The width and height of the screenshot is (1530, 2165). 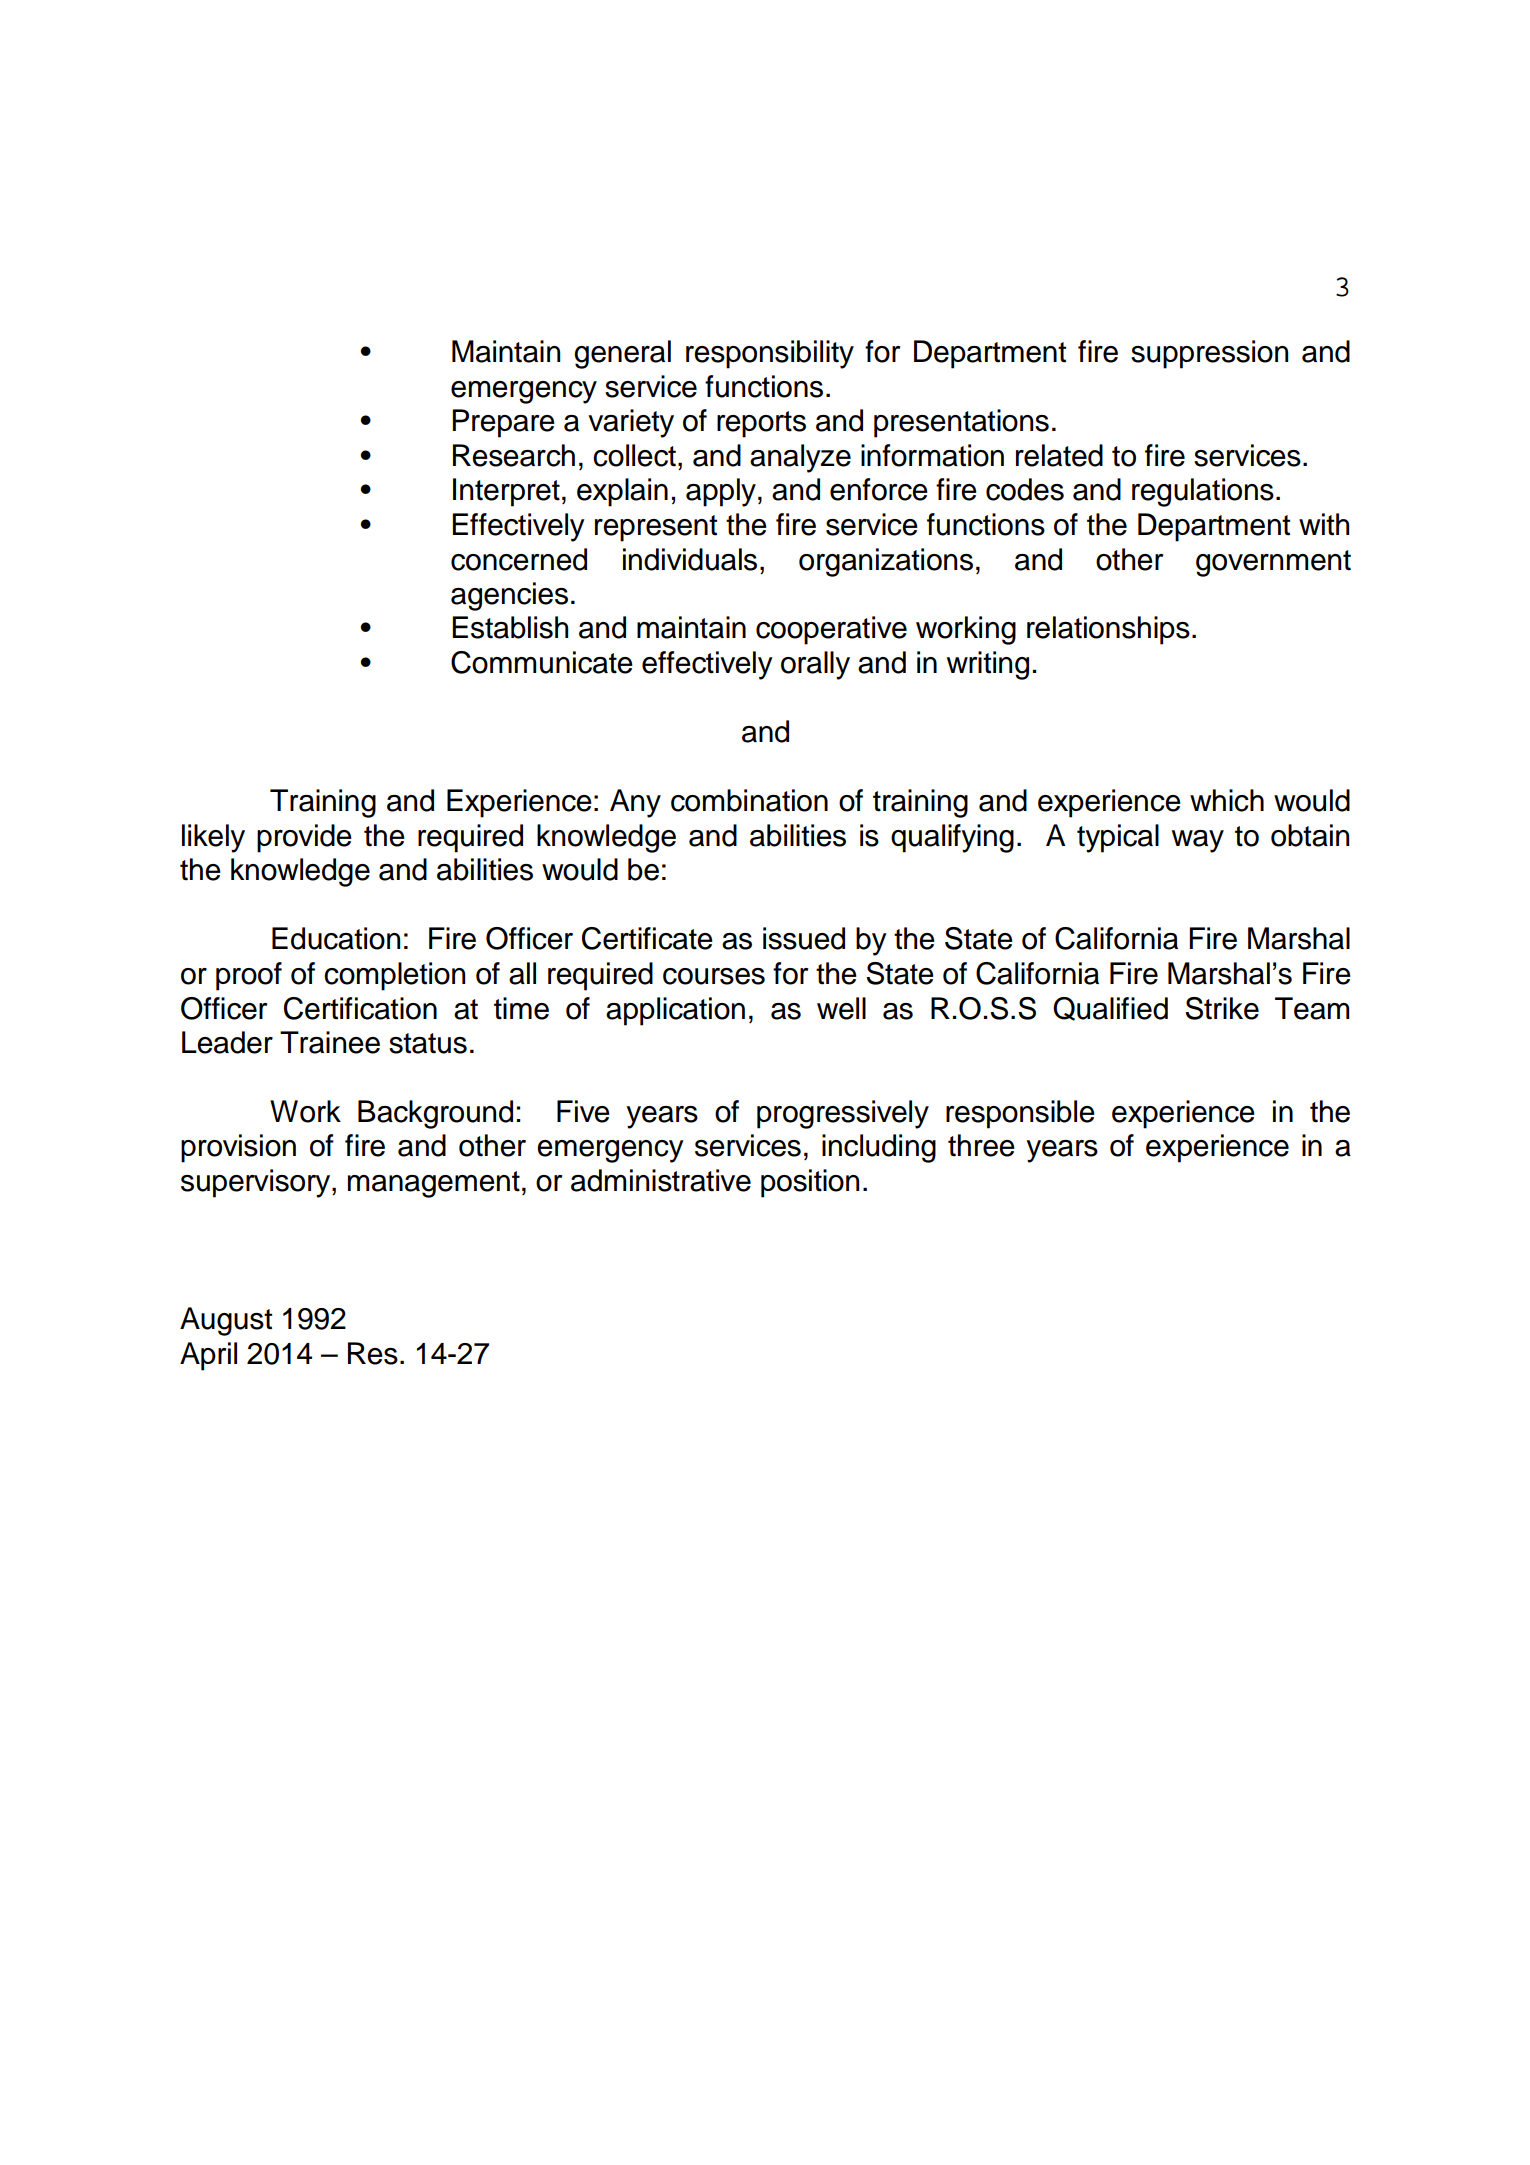 I want to click on Prepare, so click(x=503, y=423).
